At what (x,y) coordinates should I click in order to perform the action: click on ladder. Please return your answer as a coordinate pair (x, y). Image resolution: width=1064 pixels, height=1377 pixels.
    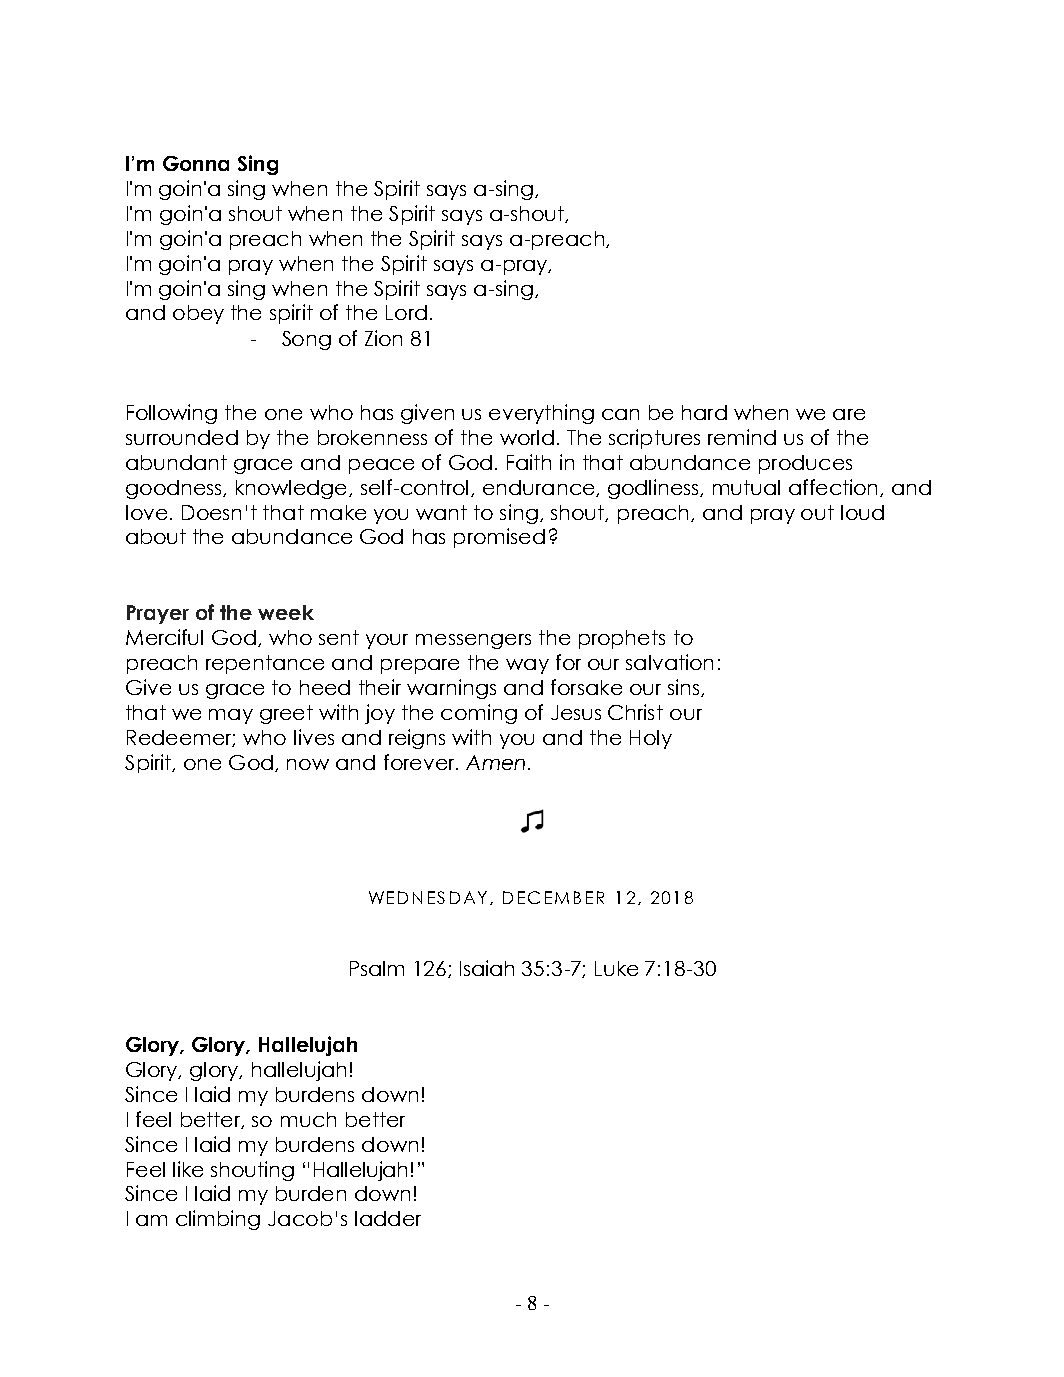
    Looking at the image, I should click on (388, 1218).
